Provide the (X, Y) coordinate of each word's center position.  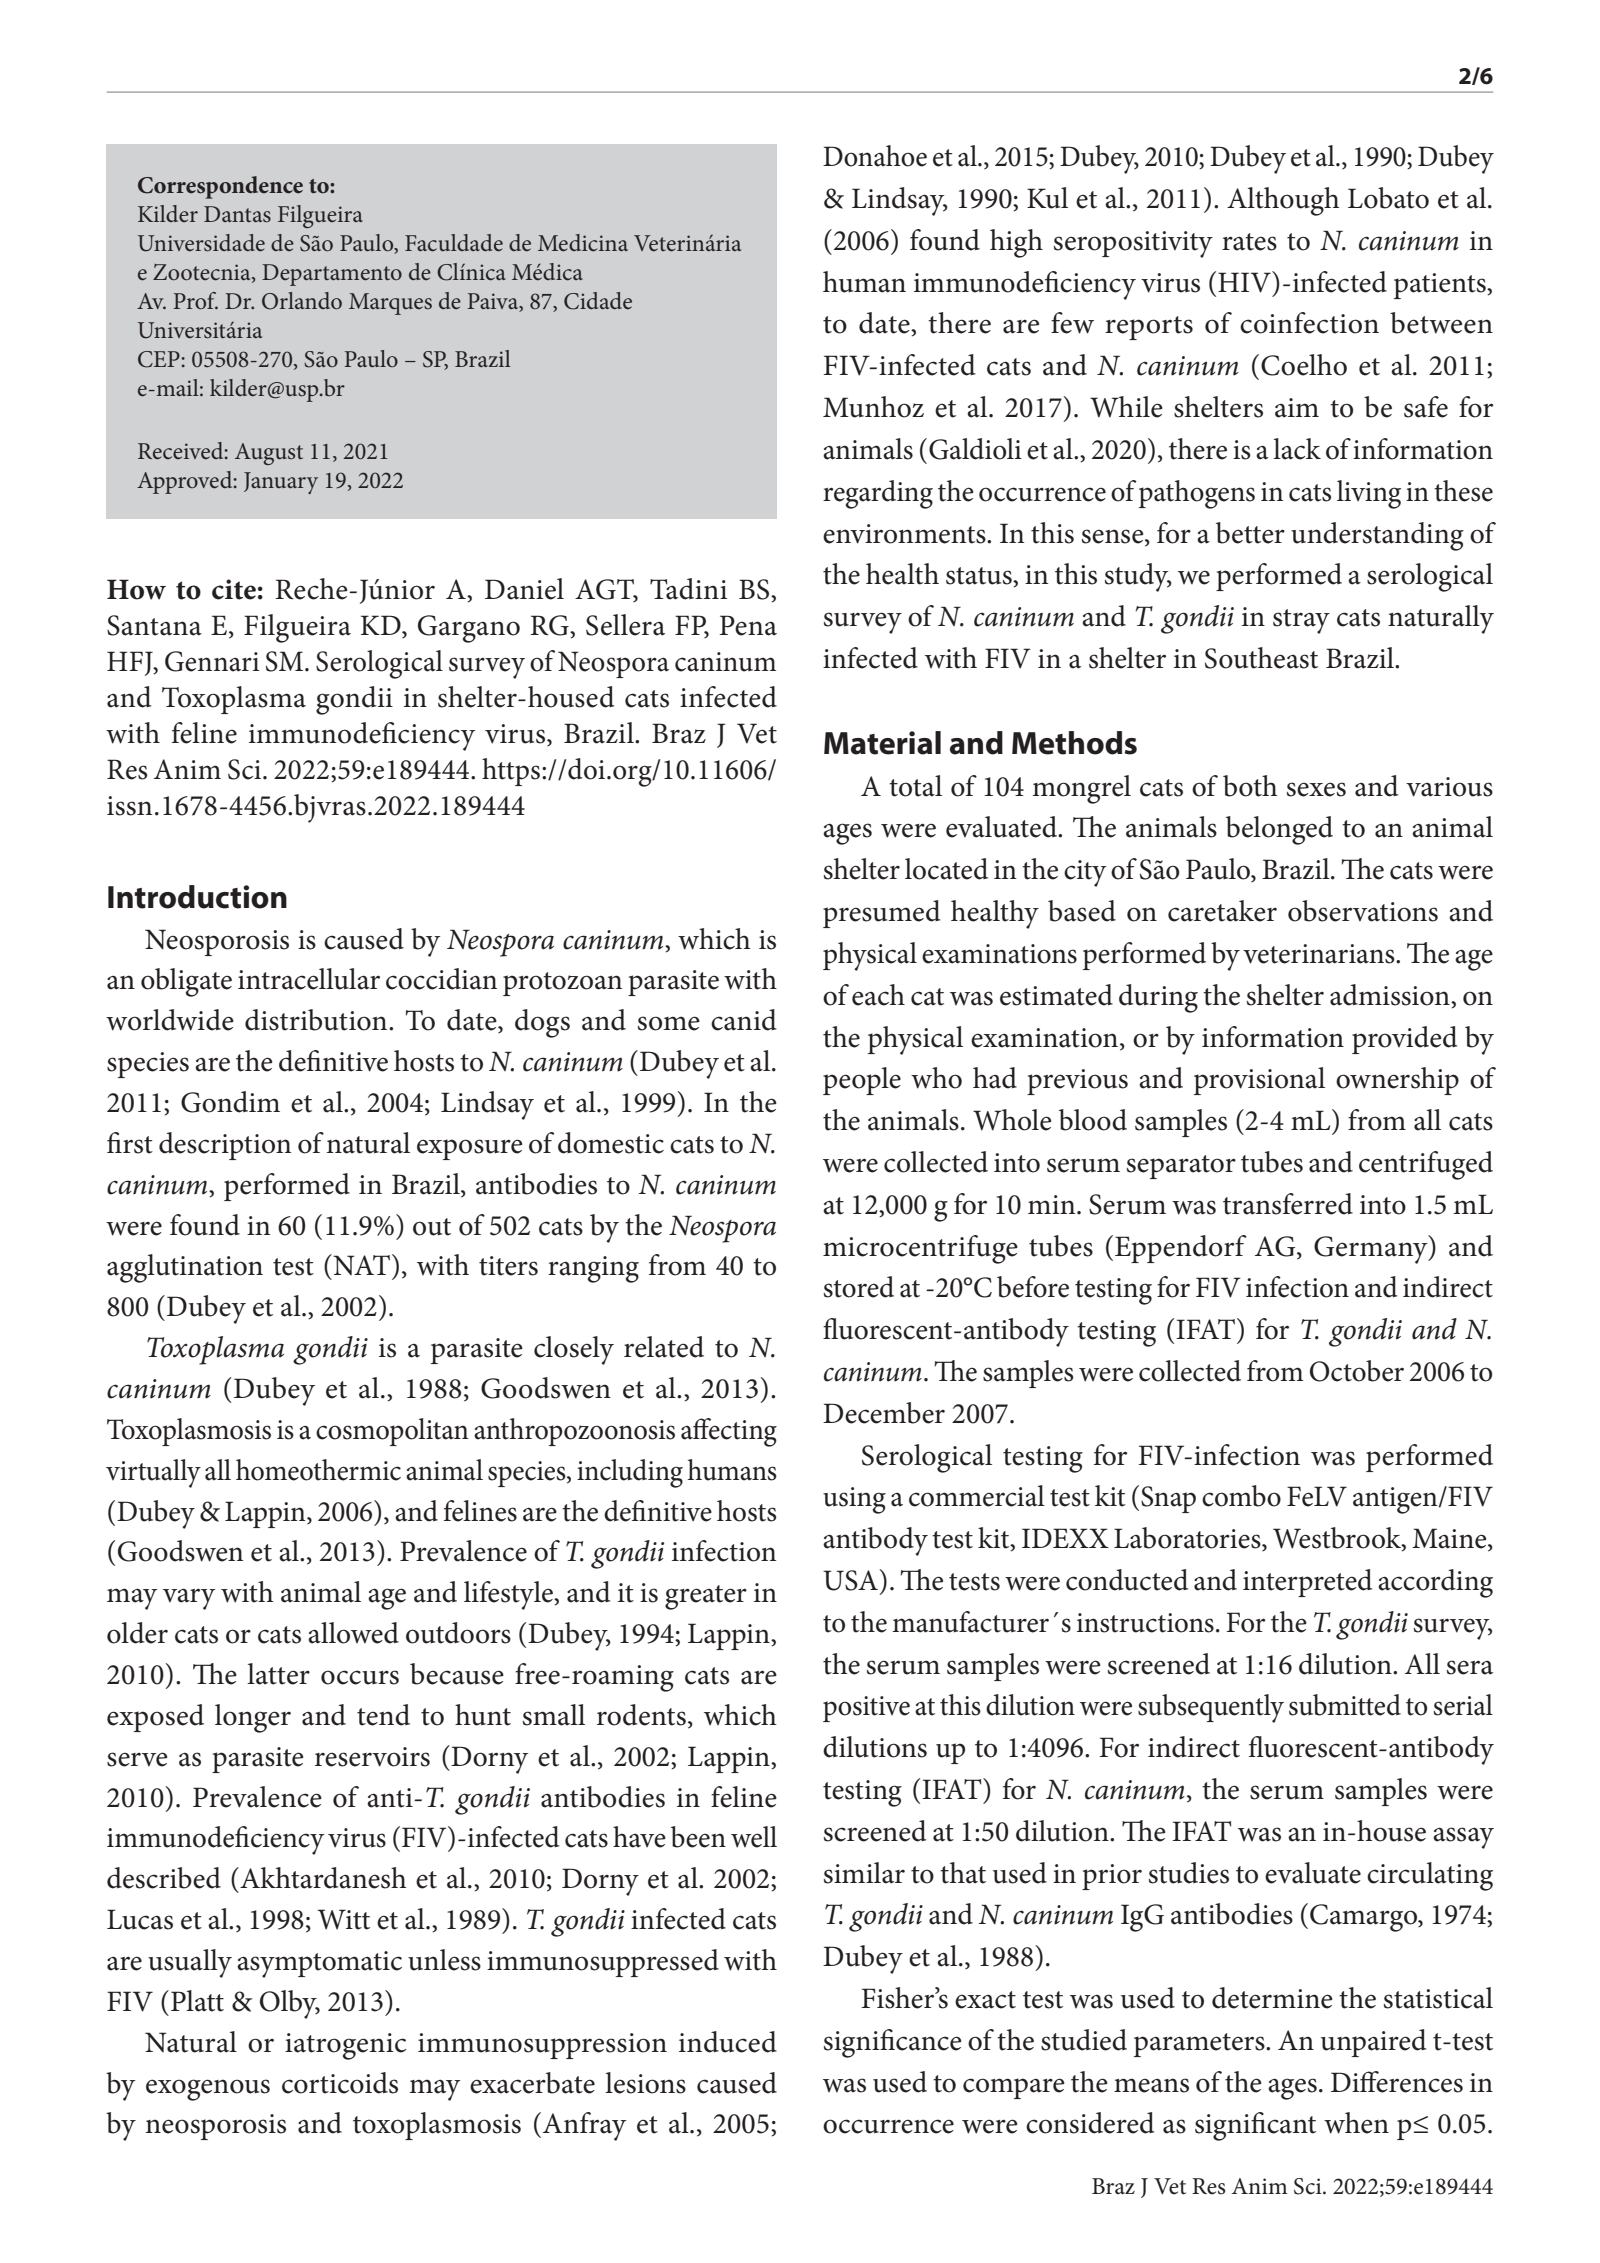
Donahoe (875, 156)
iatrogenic (345, 2046)
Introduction (197, 897)
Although (1283, 201)
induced (728, 2042)
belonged (1279, 830)
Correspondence (220, 187)
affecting (729, 1432)
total (915, 786)
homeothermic (318, 1470)
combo (1241, 1496)
